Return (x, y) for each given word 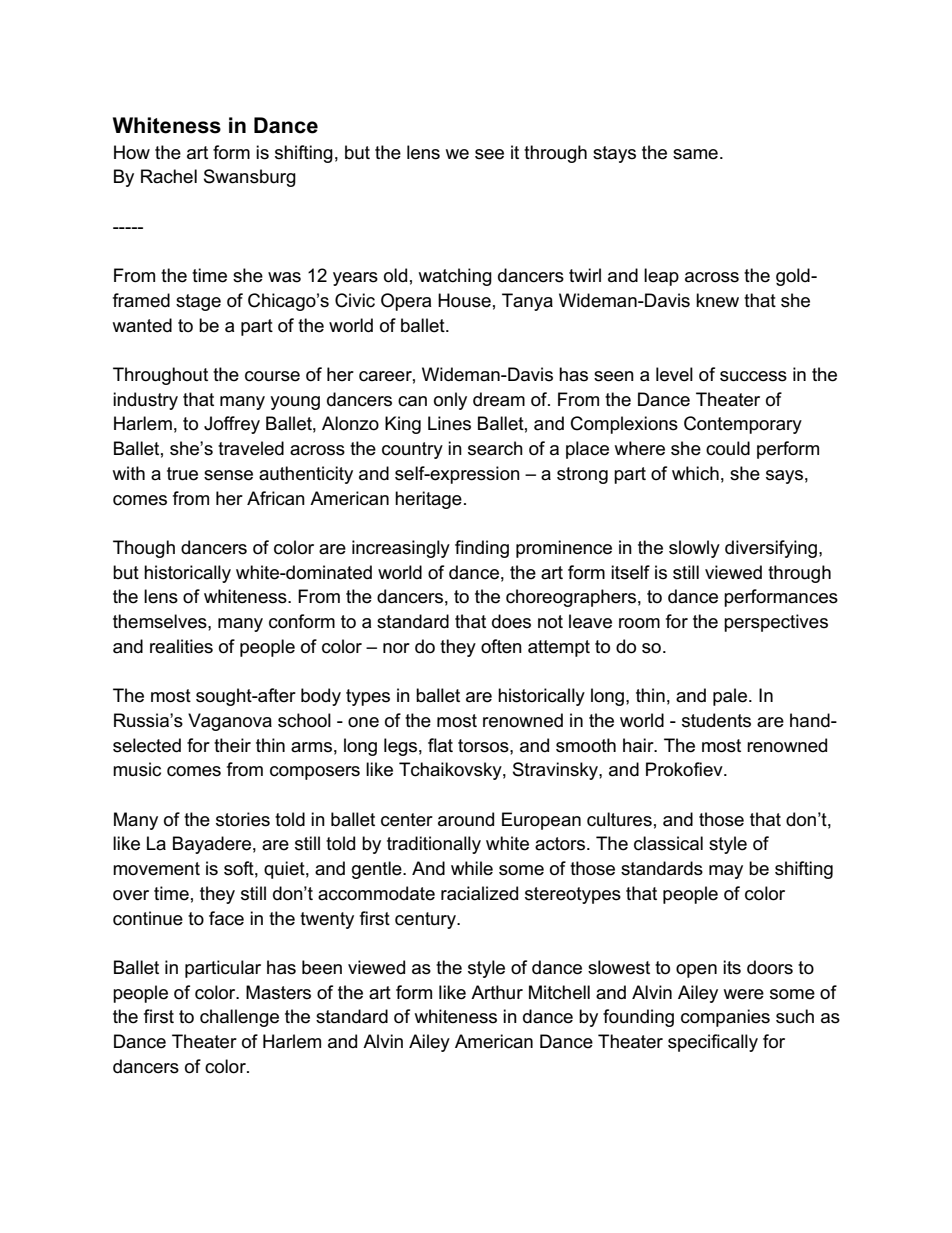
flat (440, 745)
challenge (239, 1018)
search (495, 448)
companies (725, 1018)
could (728, 448)
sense (228, 475)
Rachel (169, 176)
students (716, 720)
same (695, 154)
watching (455, 277)
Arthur (497, 992)
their (232, 745)
